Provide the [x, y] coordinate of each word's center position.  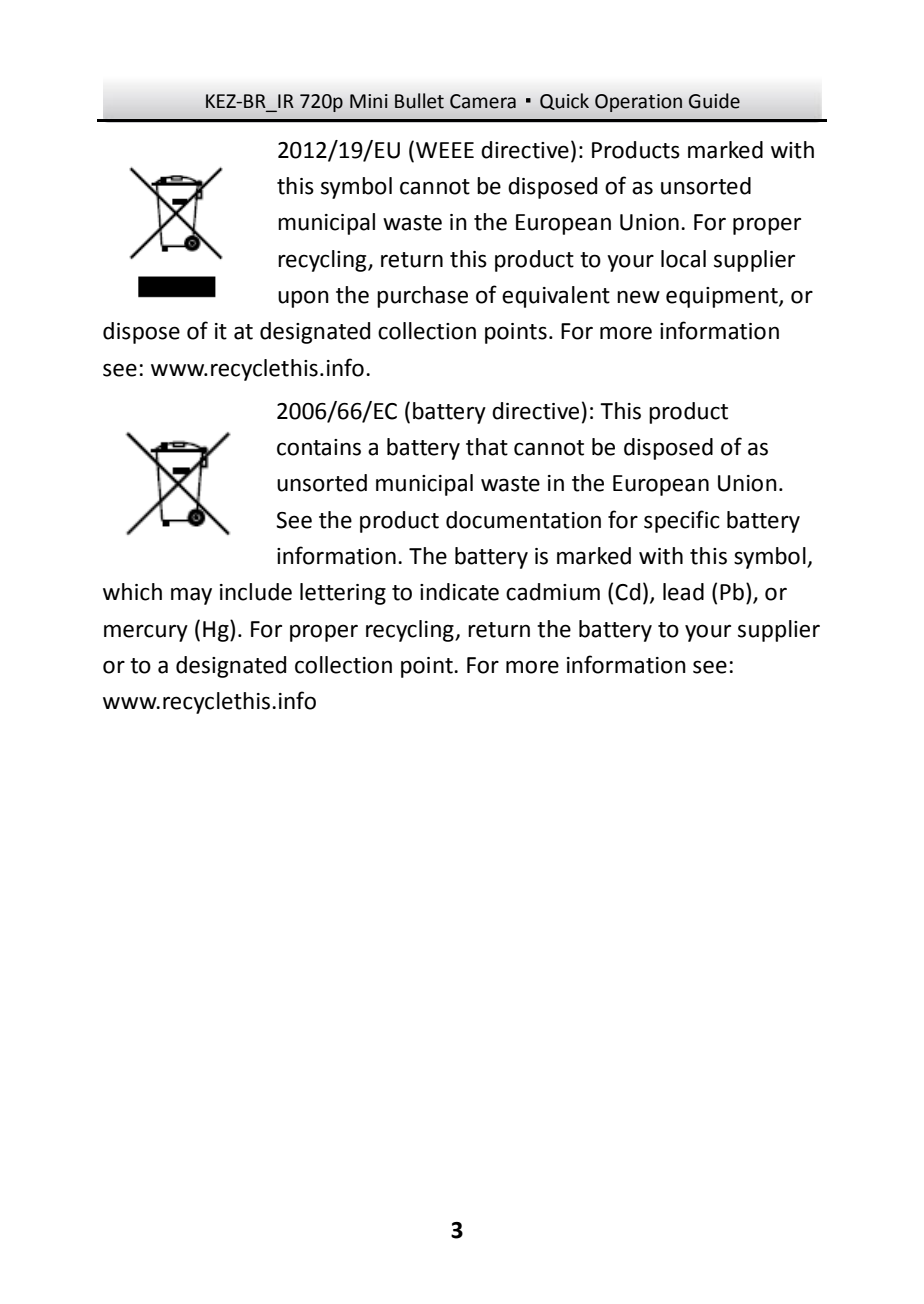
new [638, 297]
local [683, 259]
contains [319, 447]
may [191, 596]
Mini [369, 101]
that [487, 447]
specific [682, 521]
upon [303, 299]
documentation [523, 520]
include [256, 592]
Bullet [419, 101]
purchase [422, 297]
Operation [638, 103]
